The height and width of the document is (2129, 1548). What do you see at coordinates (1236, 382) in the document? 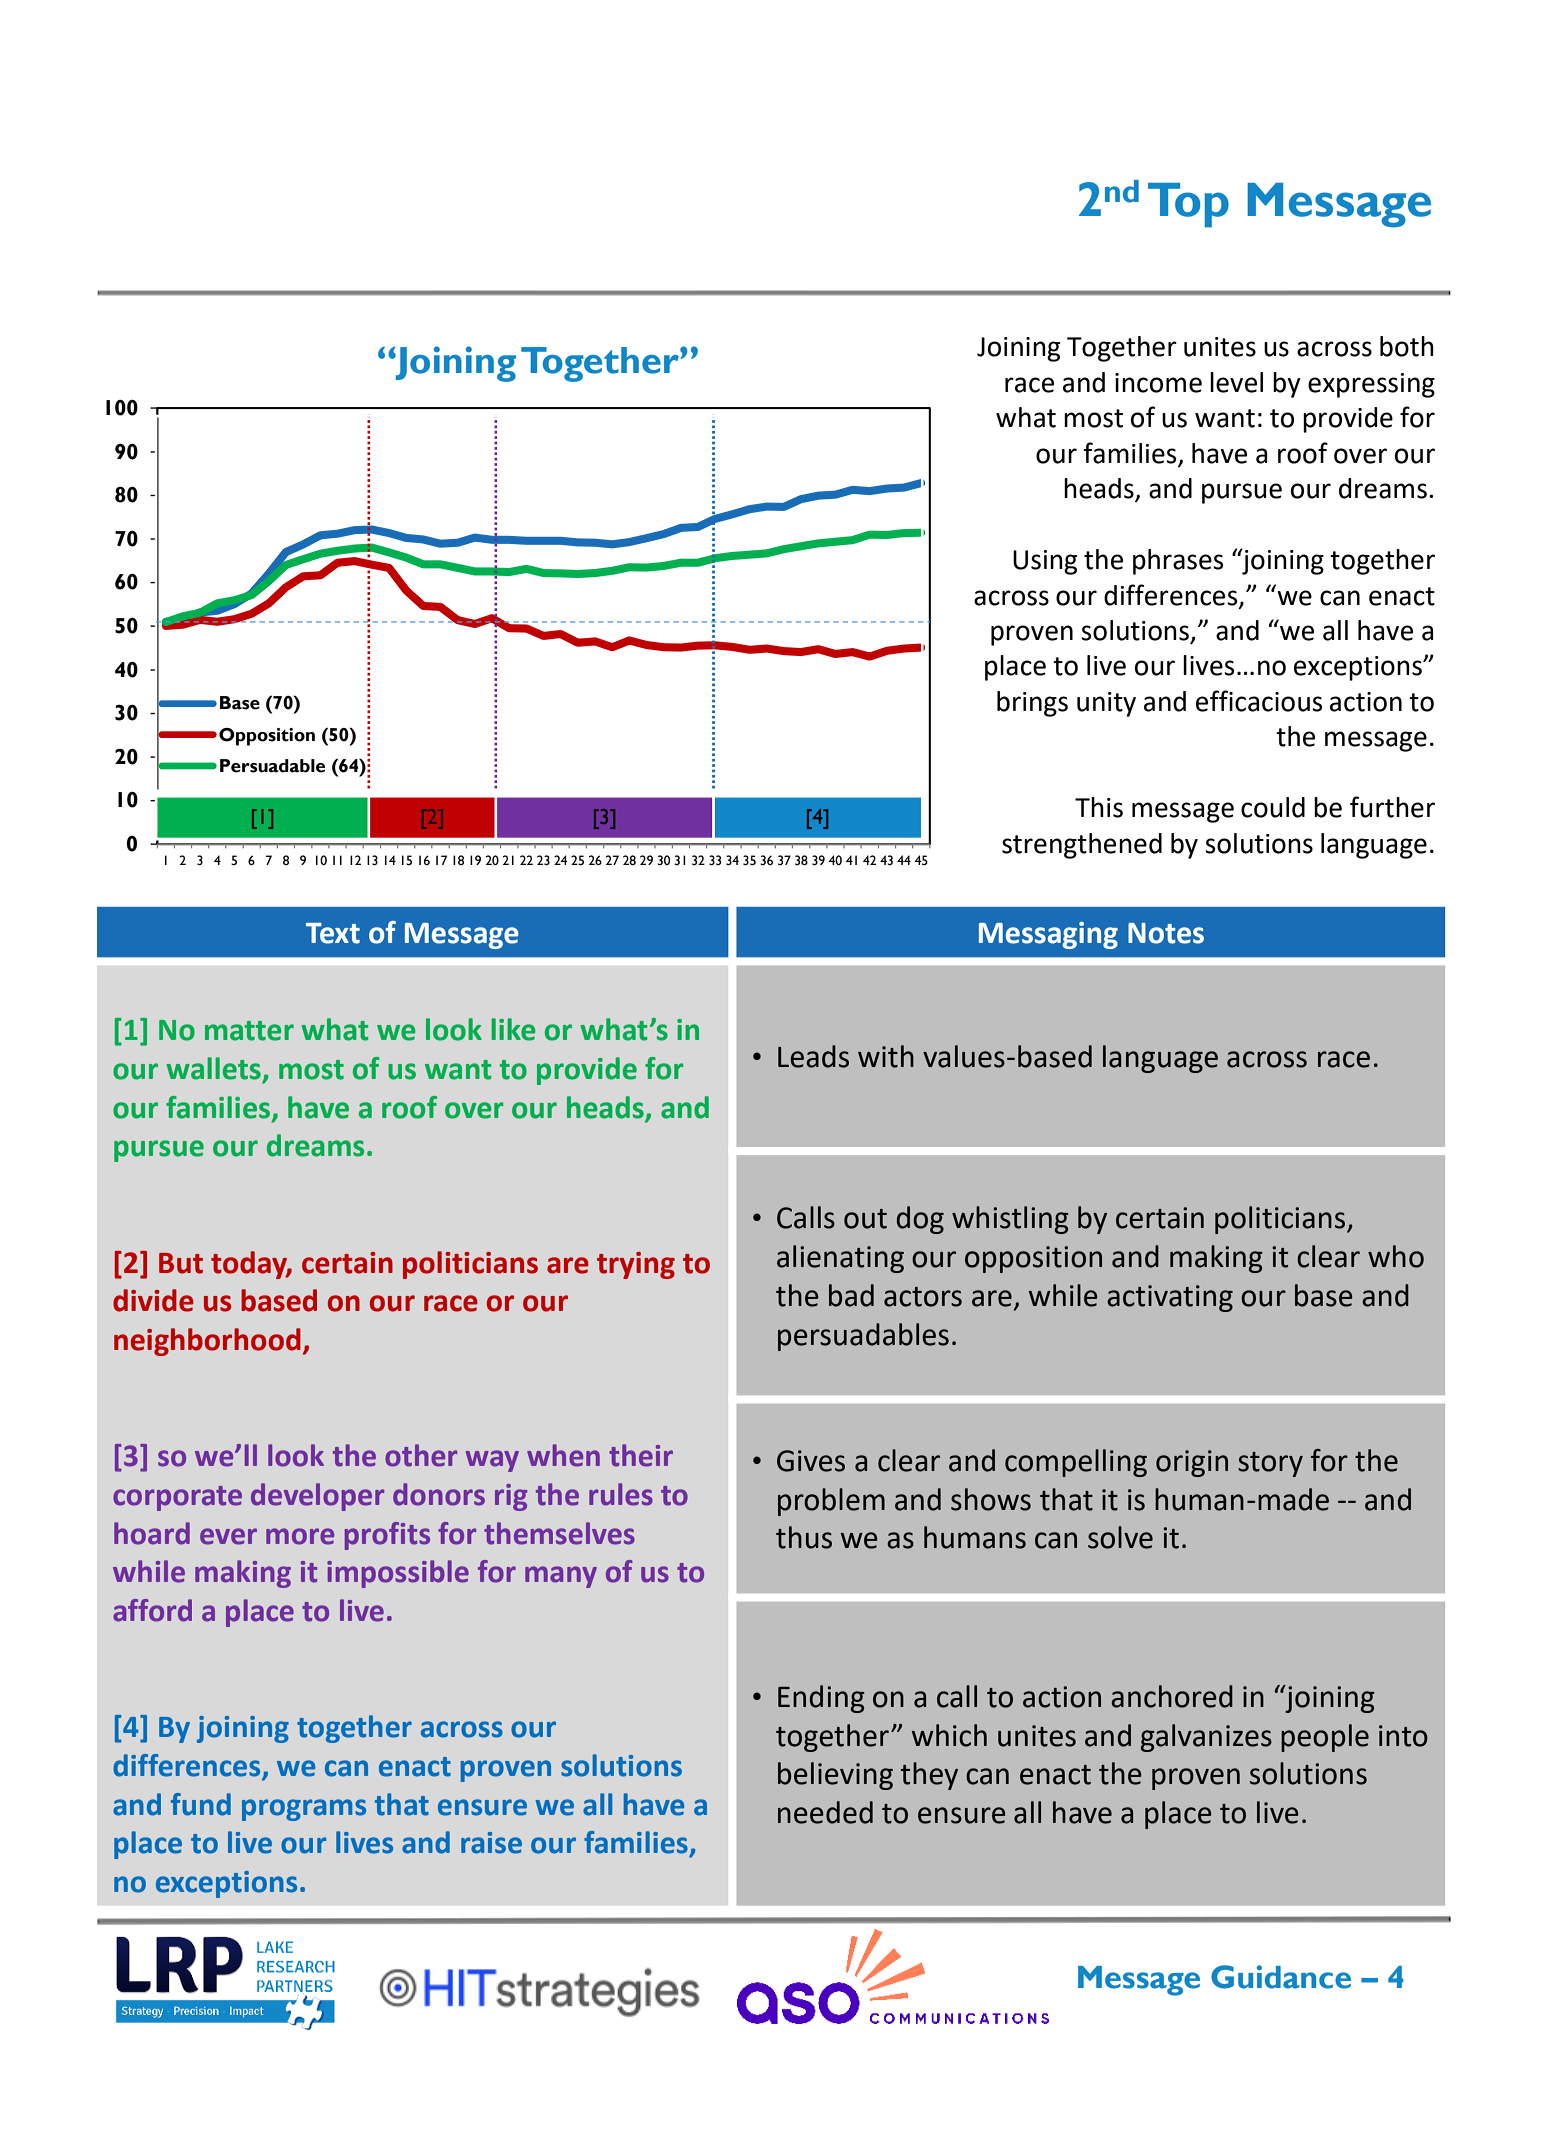
I see `level` at bounding box center [1236, 382].
